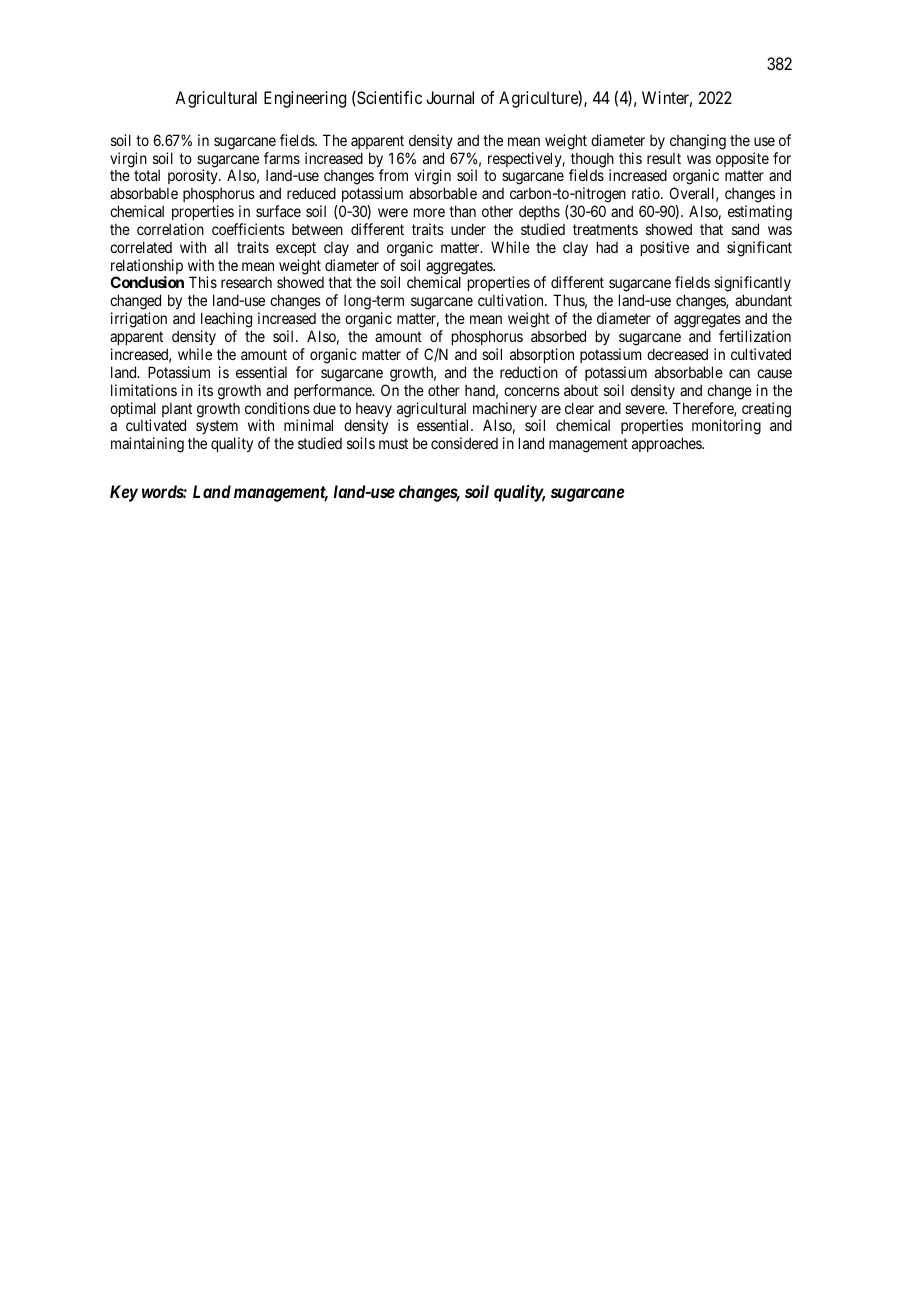 This screenshot has width=924, height=1308. I want to click on Journal, so click(450, 97).
